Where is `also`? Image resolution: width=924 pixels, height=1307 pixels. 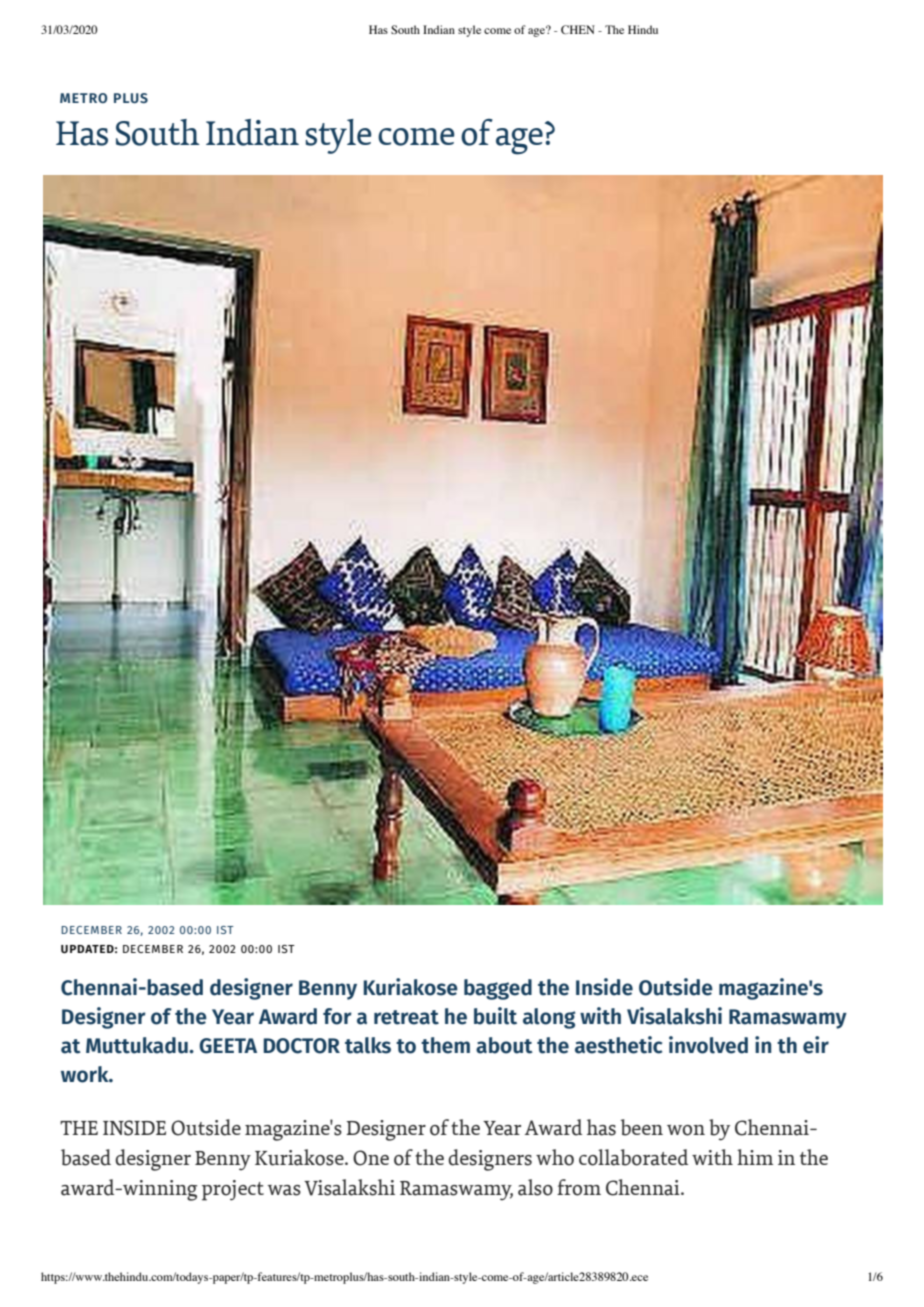
also is located at coordinates (535, 1187).
